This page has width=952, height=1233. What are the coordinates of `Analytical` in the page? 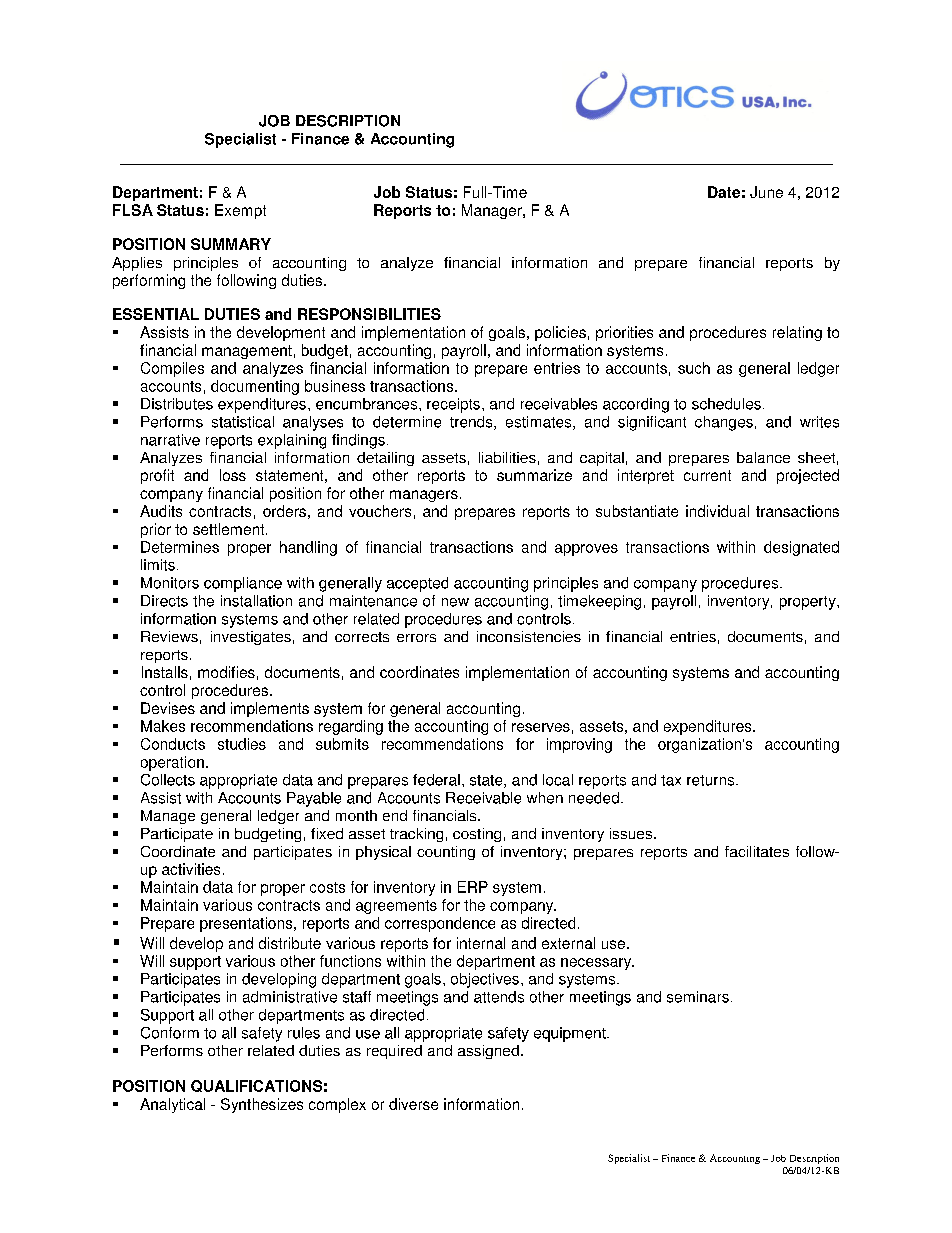 It's located at (172, 1105).
